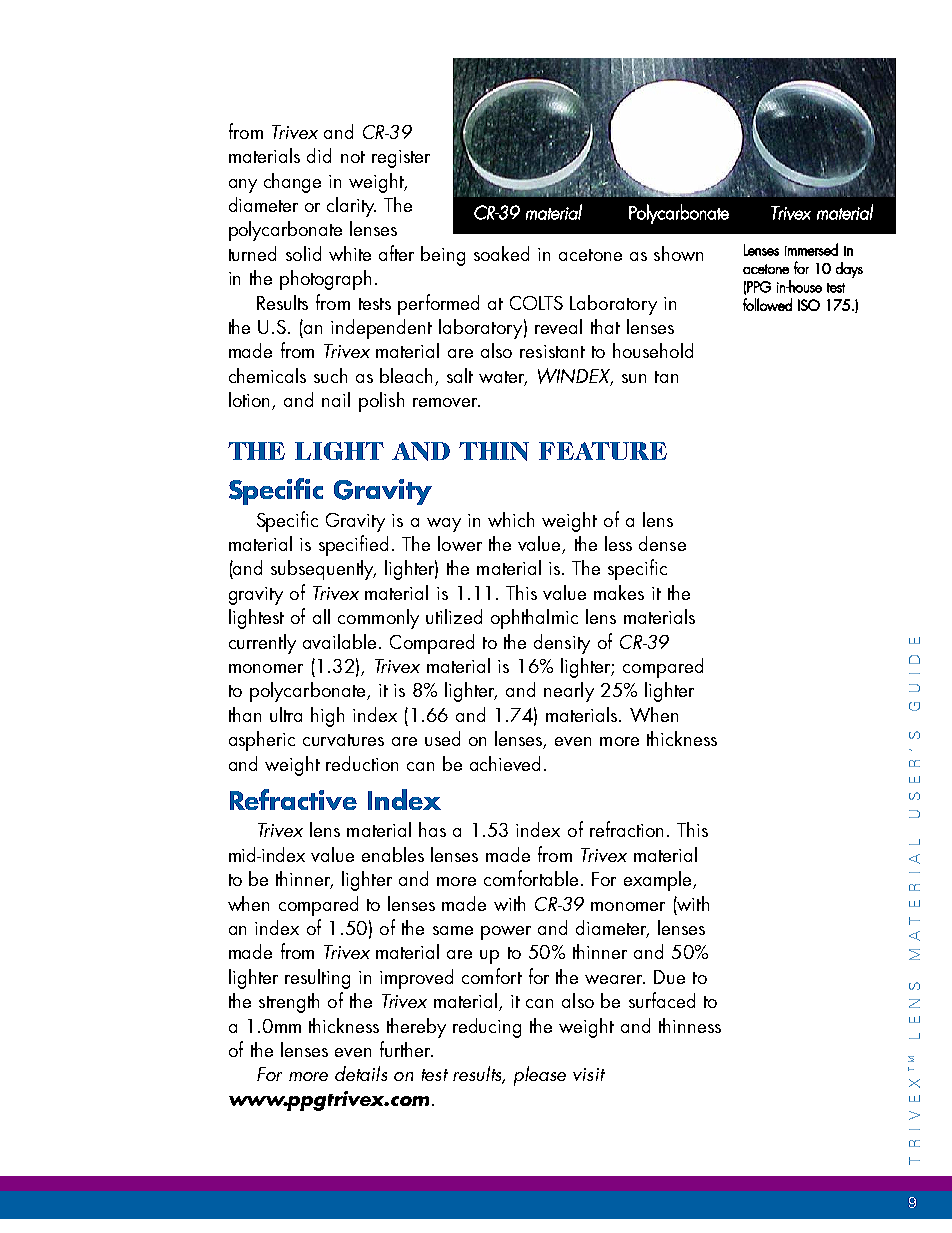  I want to click on sun, so click(634, 378).
